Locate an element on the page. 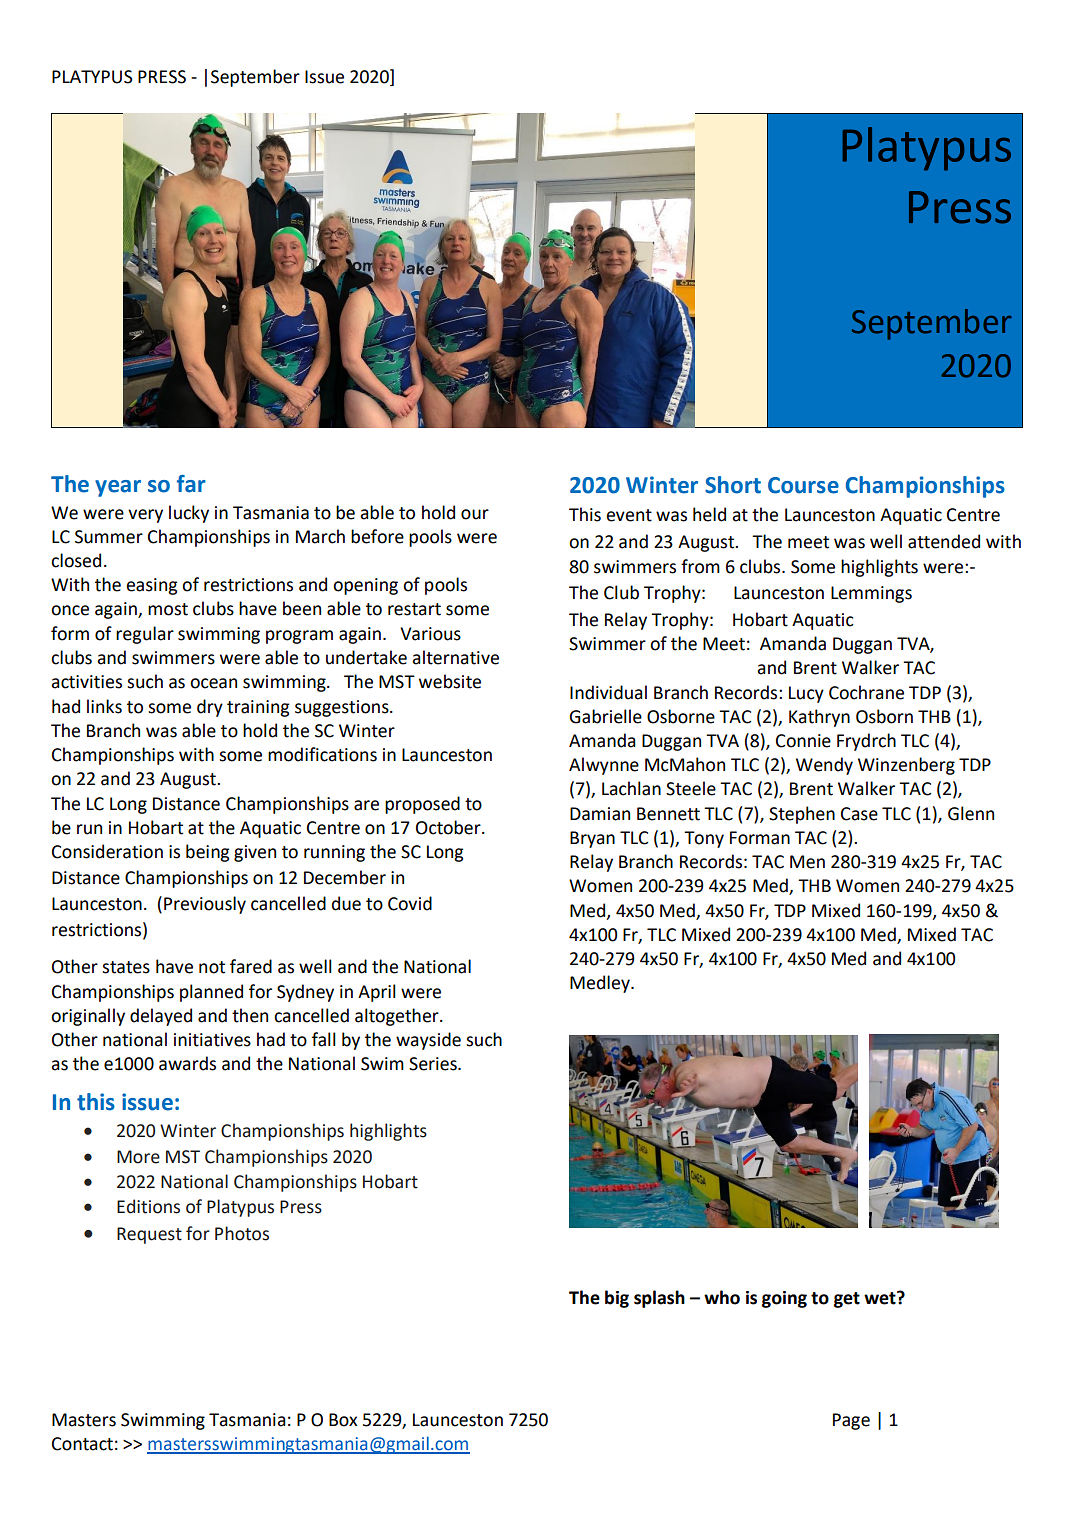  lucky is located at coordinates (189, 514).
